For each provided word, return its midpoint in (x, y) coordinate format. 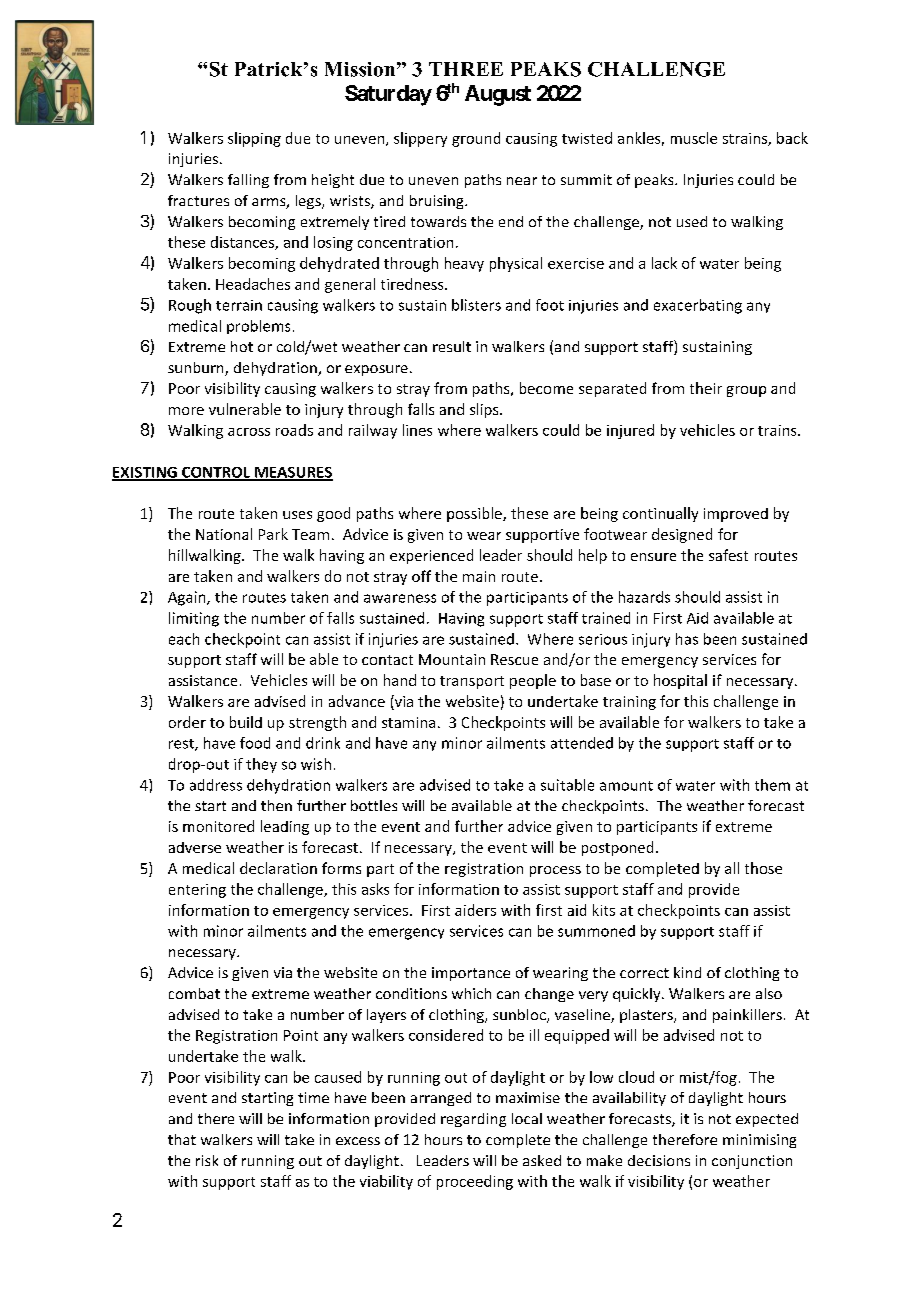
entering (197, 891)
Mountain (452, 659)
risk (207, 1160)
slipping (254, 139)
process (555, 871)
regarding (473, 1120)
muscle (694, 138)
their (706, 388)
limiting (194, 619)
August (498, 95)
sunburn (197, 369)
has (687, 639)
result (452, 346)
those (763, 868)
